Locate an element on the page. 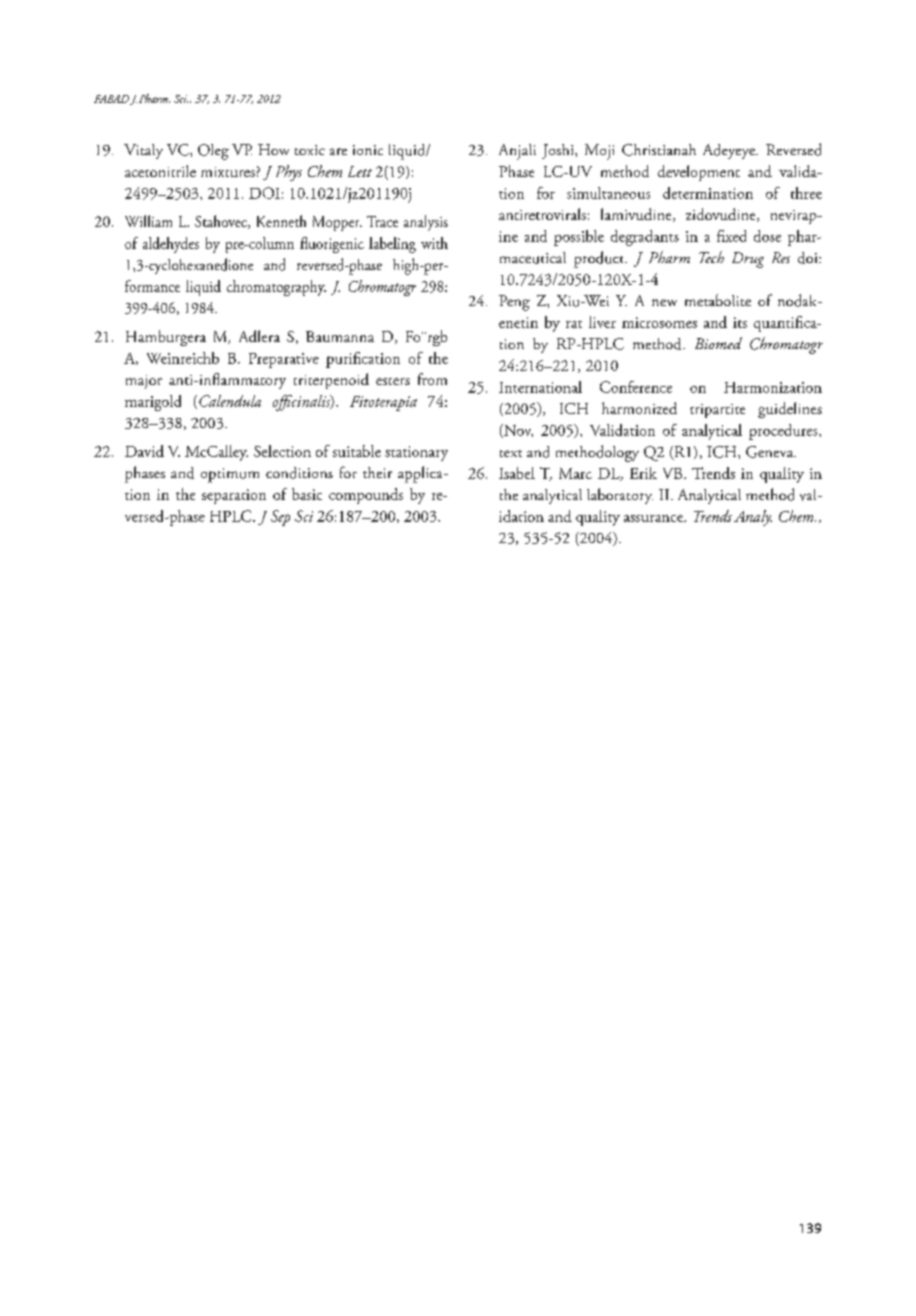 This image has width=916, height=1316. development is located at coordinates (699, 173).
